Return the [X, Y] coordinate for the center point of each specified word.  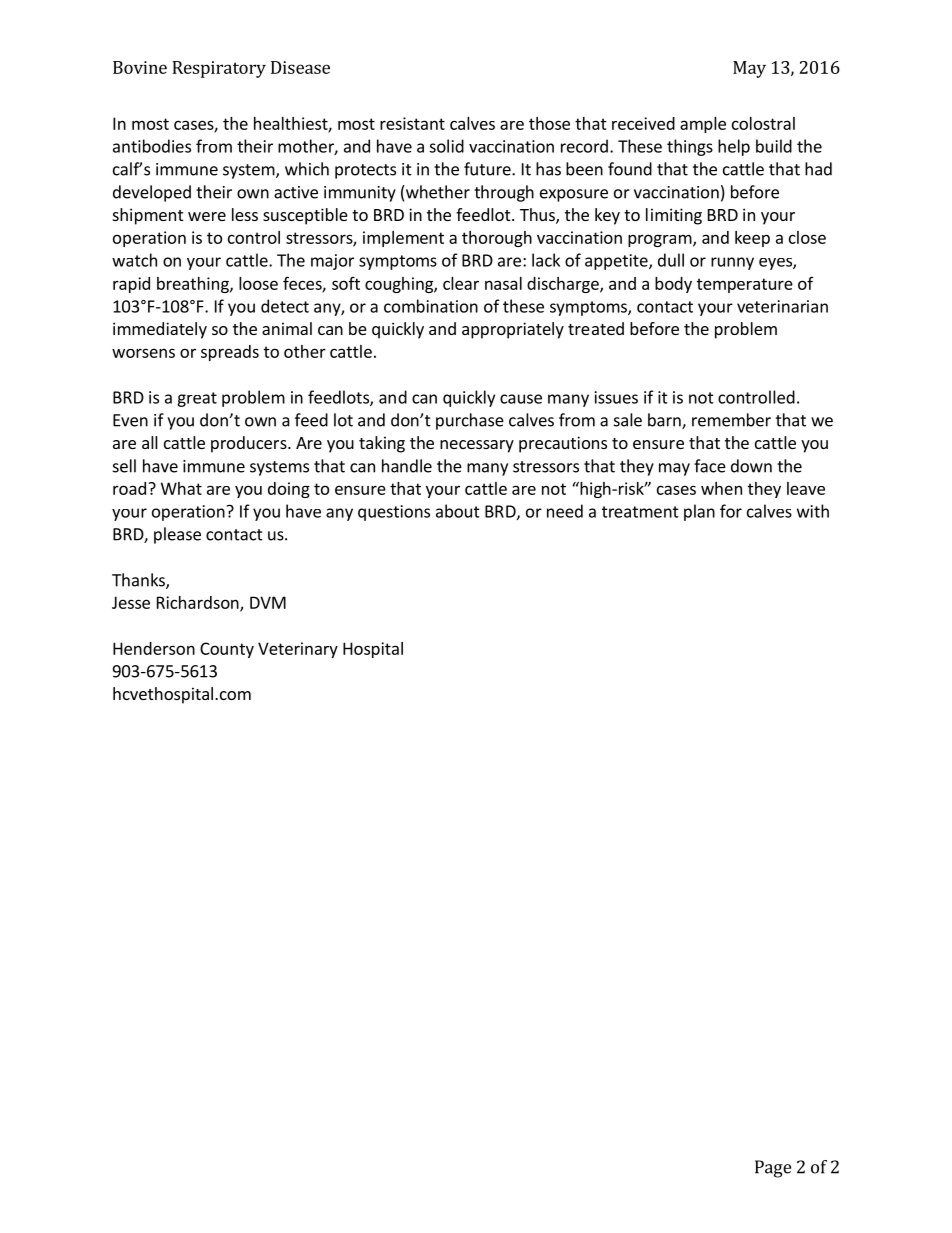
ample [703, 125]
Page [773, 1169]
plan [699, 512]
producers [250, 444]
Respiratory [219, 69]
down [751, 466]
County [227, 650]
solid [446, 146]
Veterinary [298, 650]
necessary [477, 446]
